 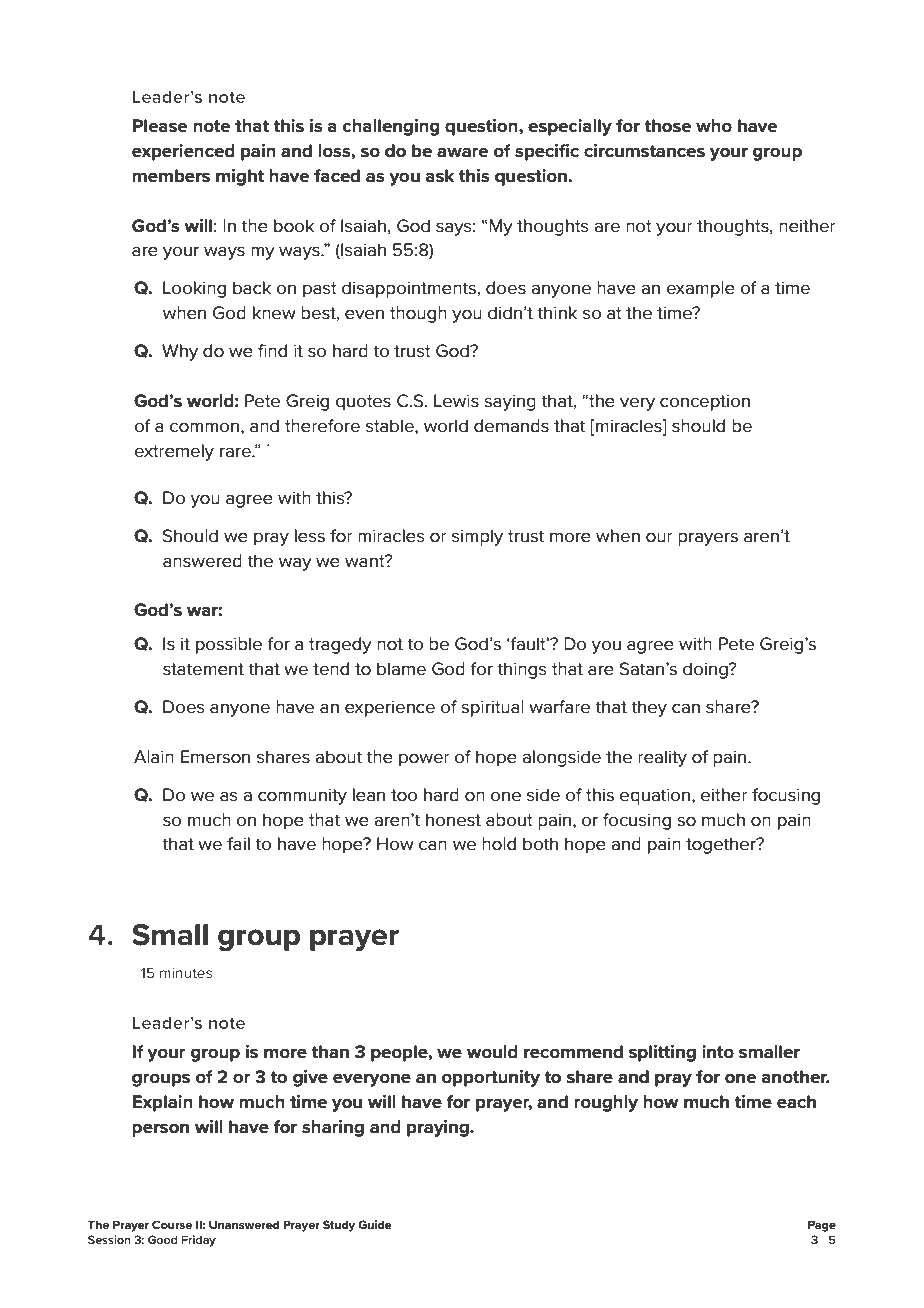 What do you see at coordinates (822, 1226) in the image?
I see `Page` at bounding box center [822, 1226].
